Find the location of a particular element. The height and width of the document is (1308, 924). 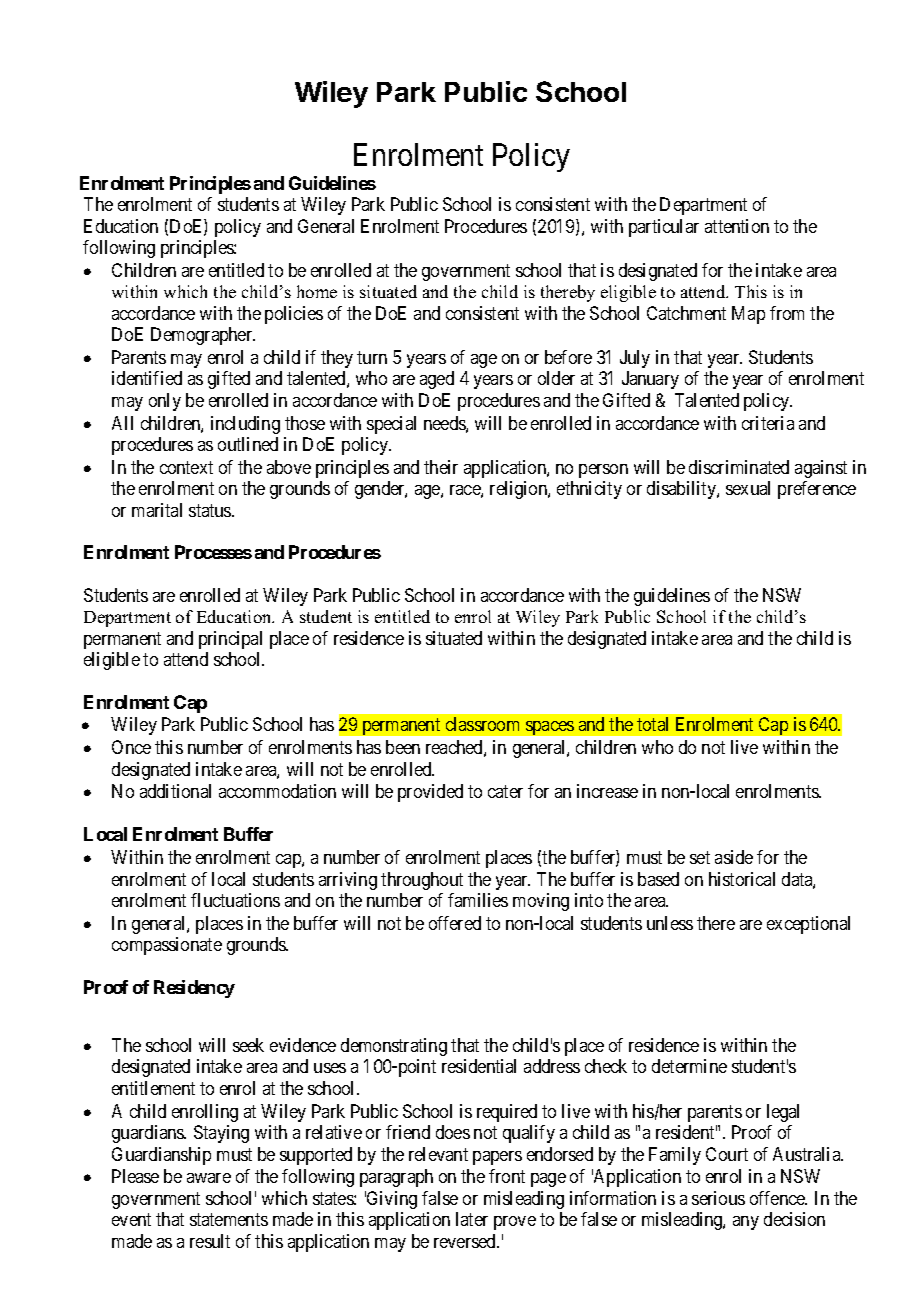

statements is located at coordinates (229, 1219).
